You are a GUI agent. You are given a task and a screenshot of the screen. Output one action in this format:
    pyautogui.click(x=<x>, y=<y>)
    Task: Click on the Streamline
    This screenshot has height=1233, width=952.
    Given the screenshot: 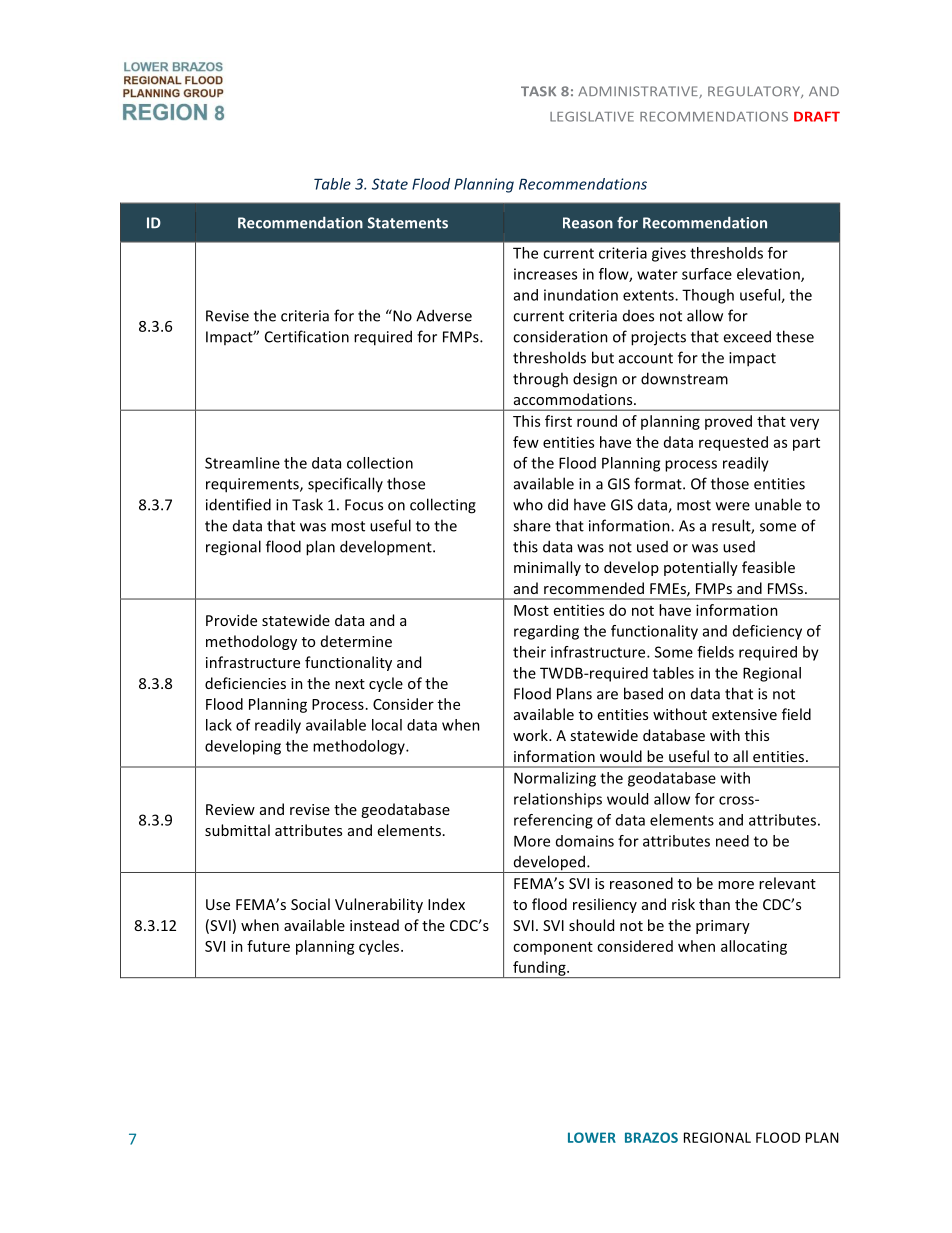 What is the action you would take?
    pyautogui.click(x=242, y=463)
